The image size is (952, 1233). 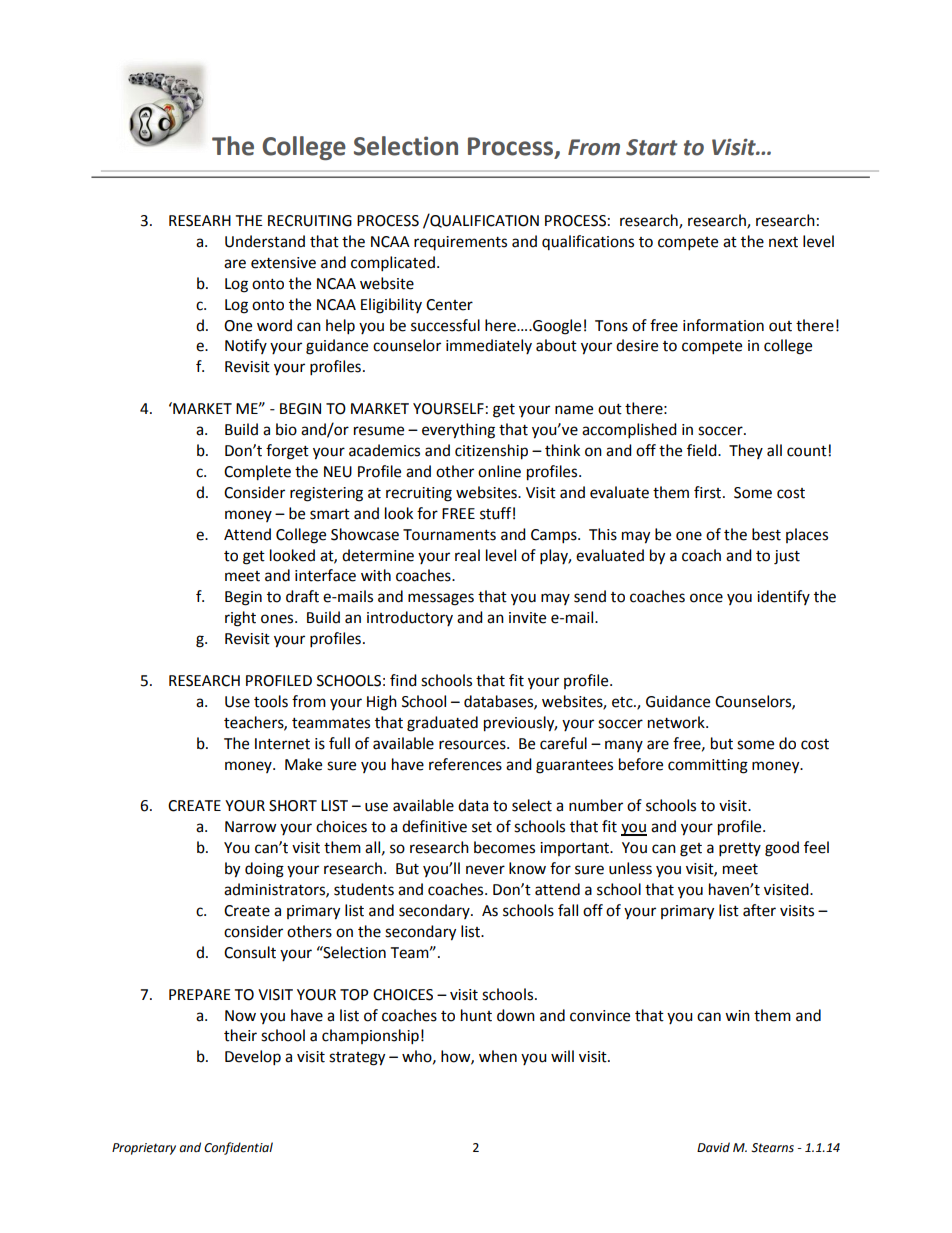 I want to click on Start, so click(x=651, y=147).
